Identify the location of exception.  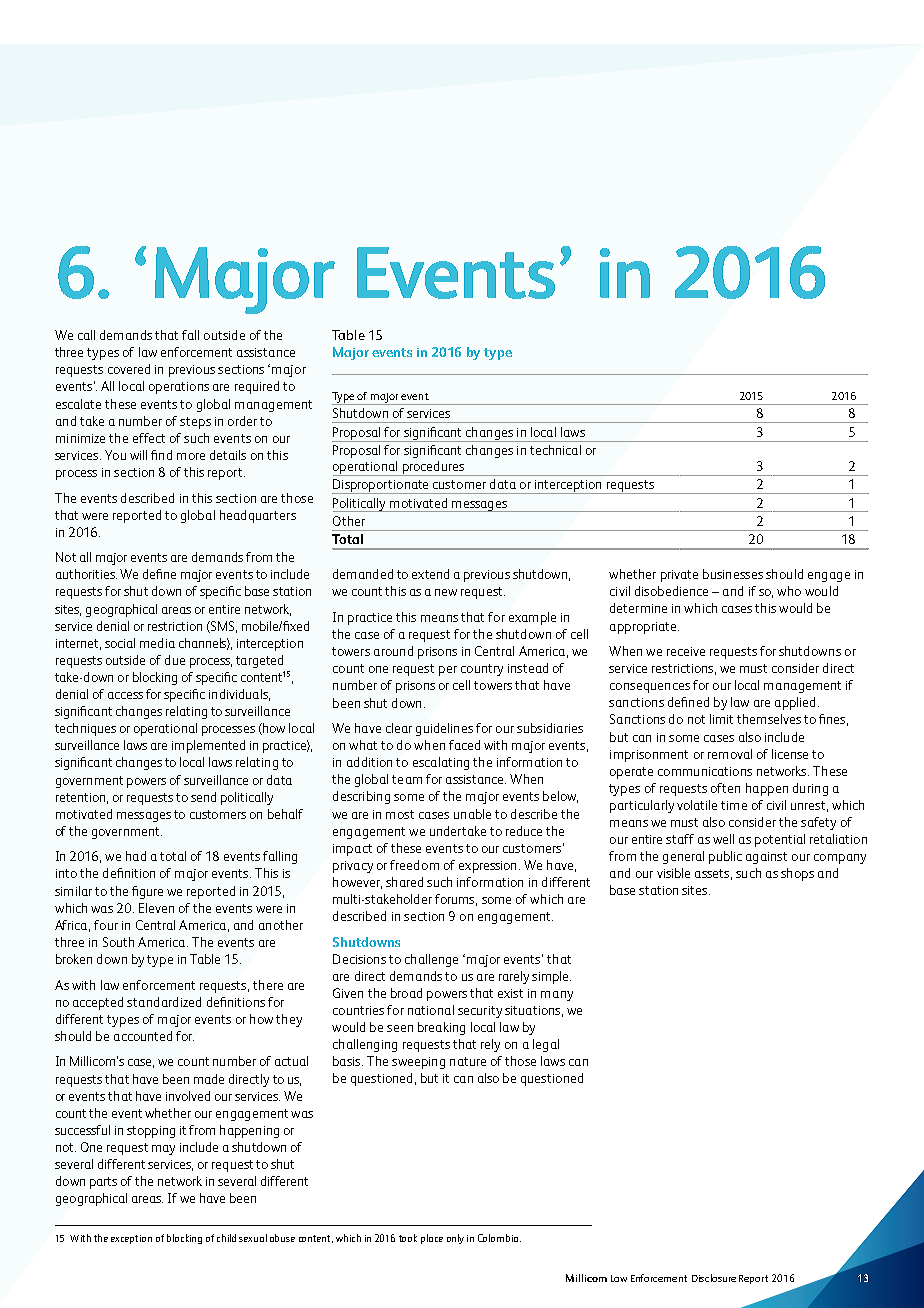
(131, 1239).
